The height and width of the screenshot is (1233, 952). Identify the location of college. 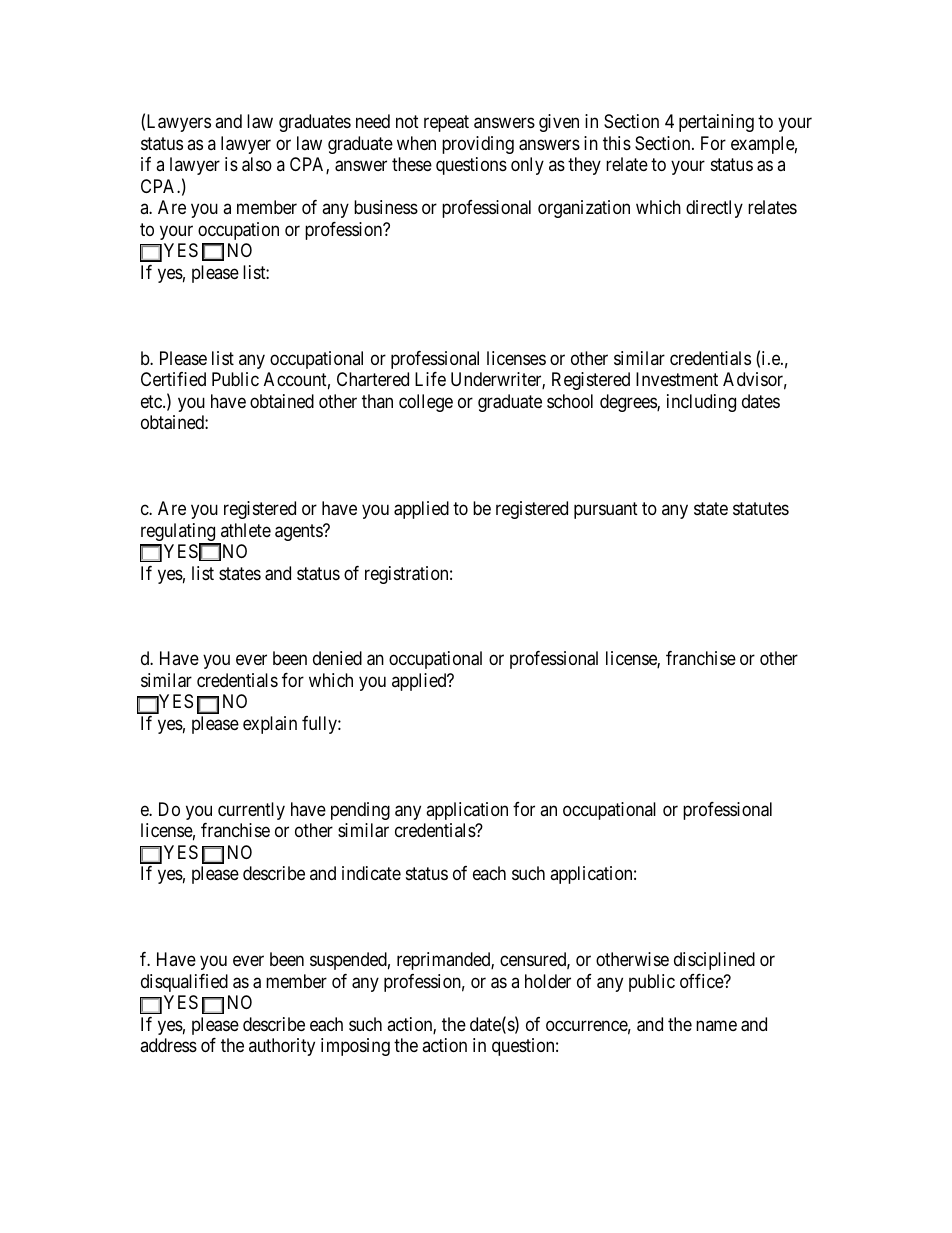
(426, 403).
